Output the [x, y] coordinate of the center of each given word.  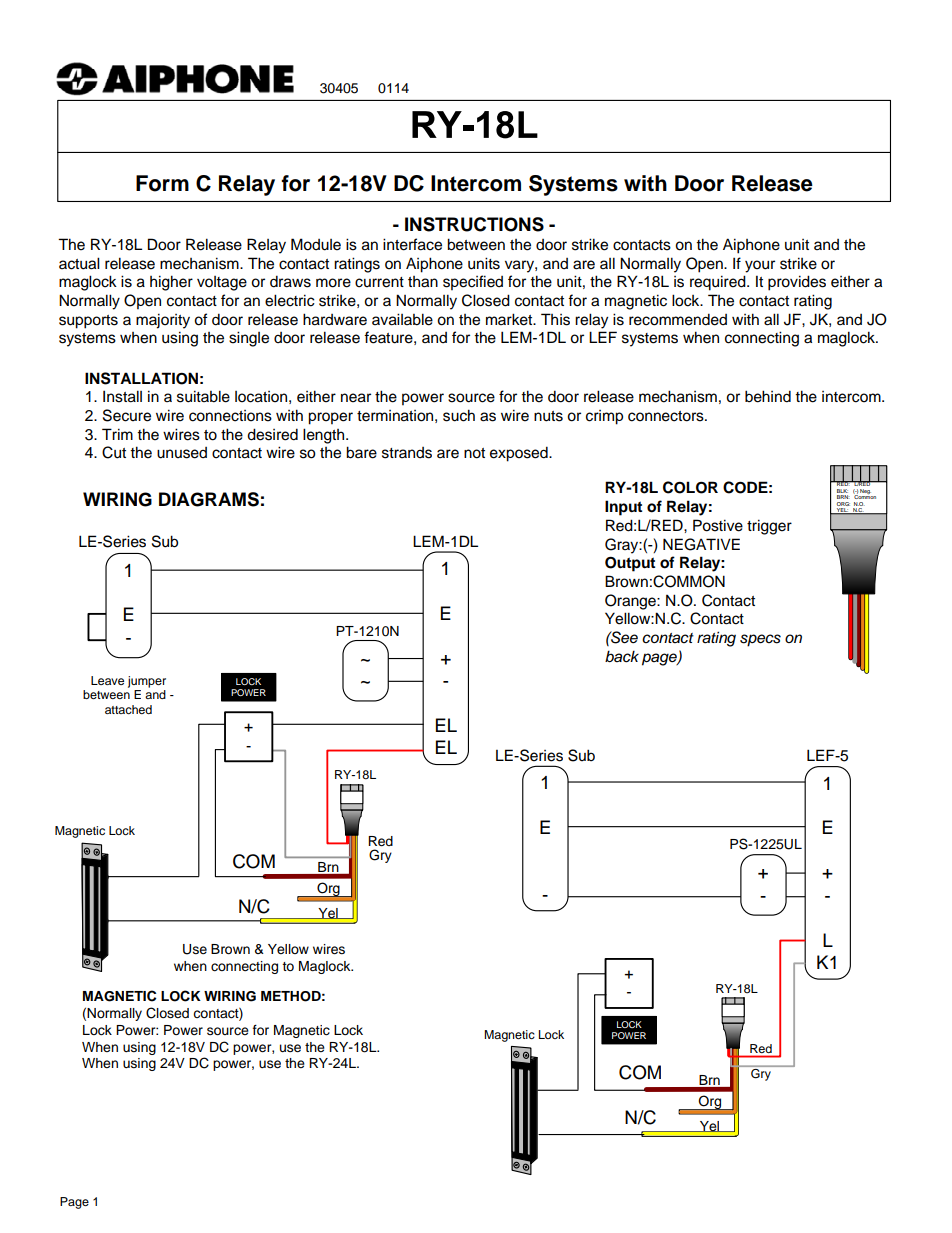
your [760, 266]
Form [162, 183]
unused [182, 453]
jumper [147, 682]
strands [407, 453]
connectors [667, 416]
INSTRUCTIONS [474, 224]
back [622, 656]
